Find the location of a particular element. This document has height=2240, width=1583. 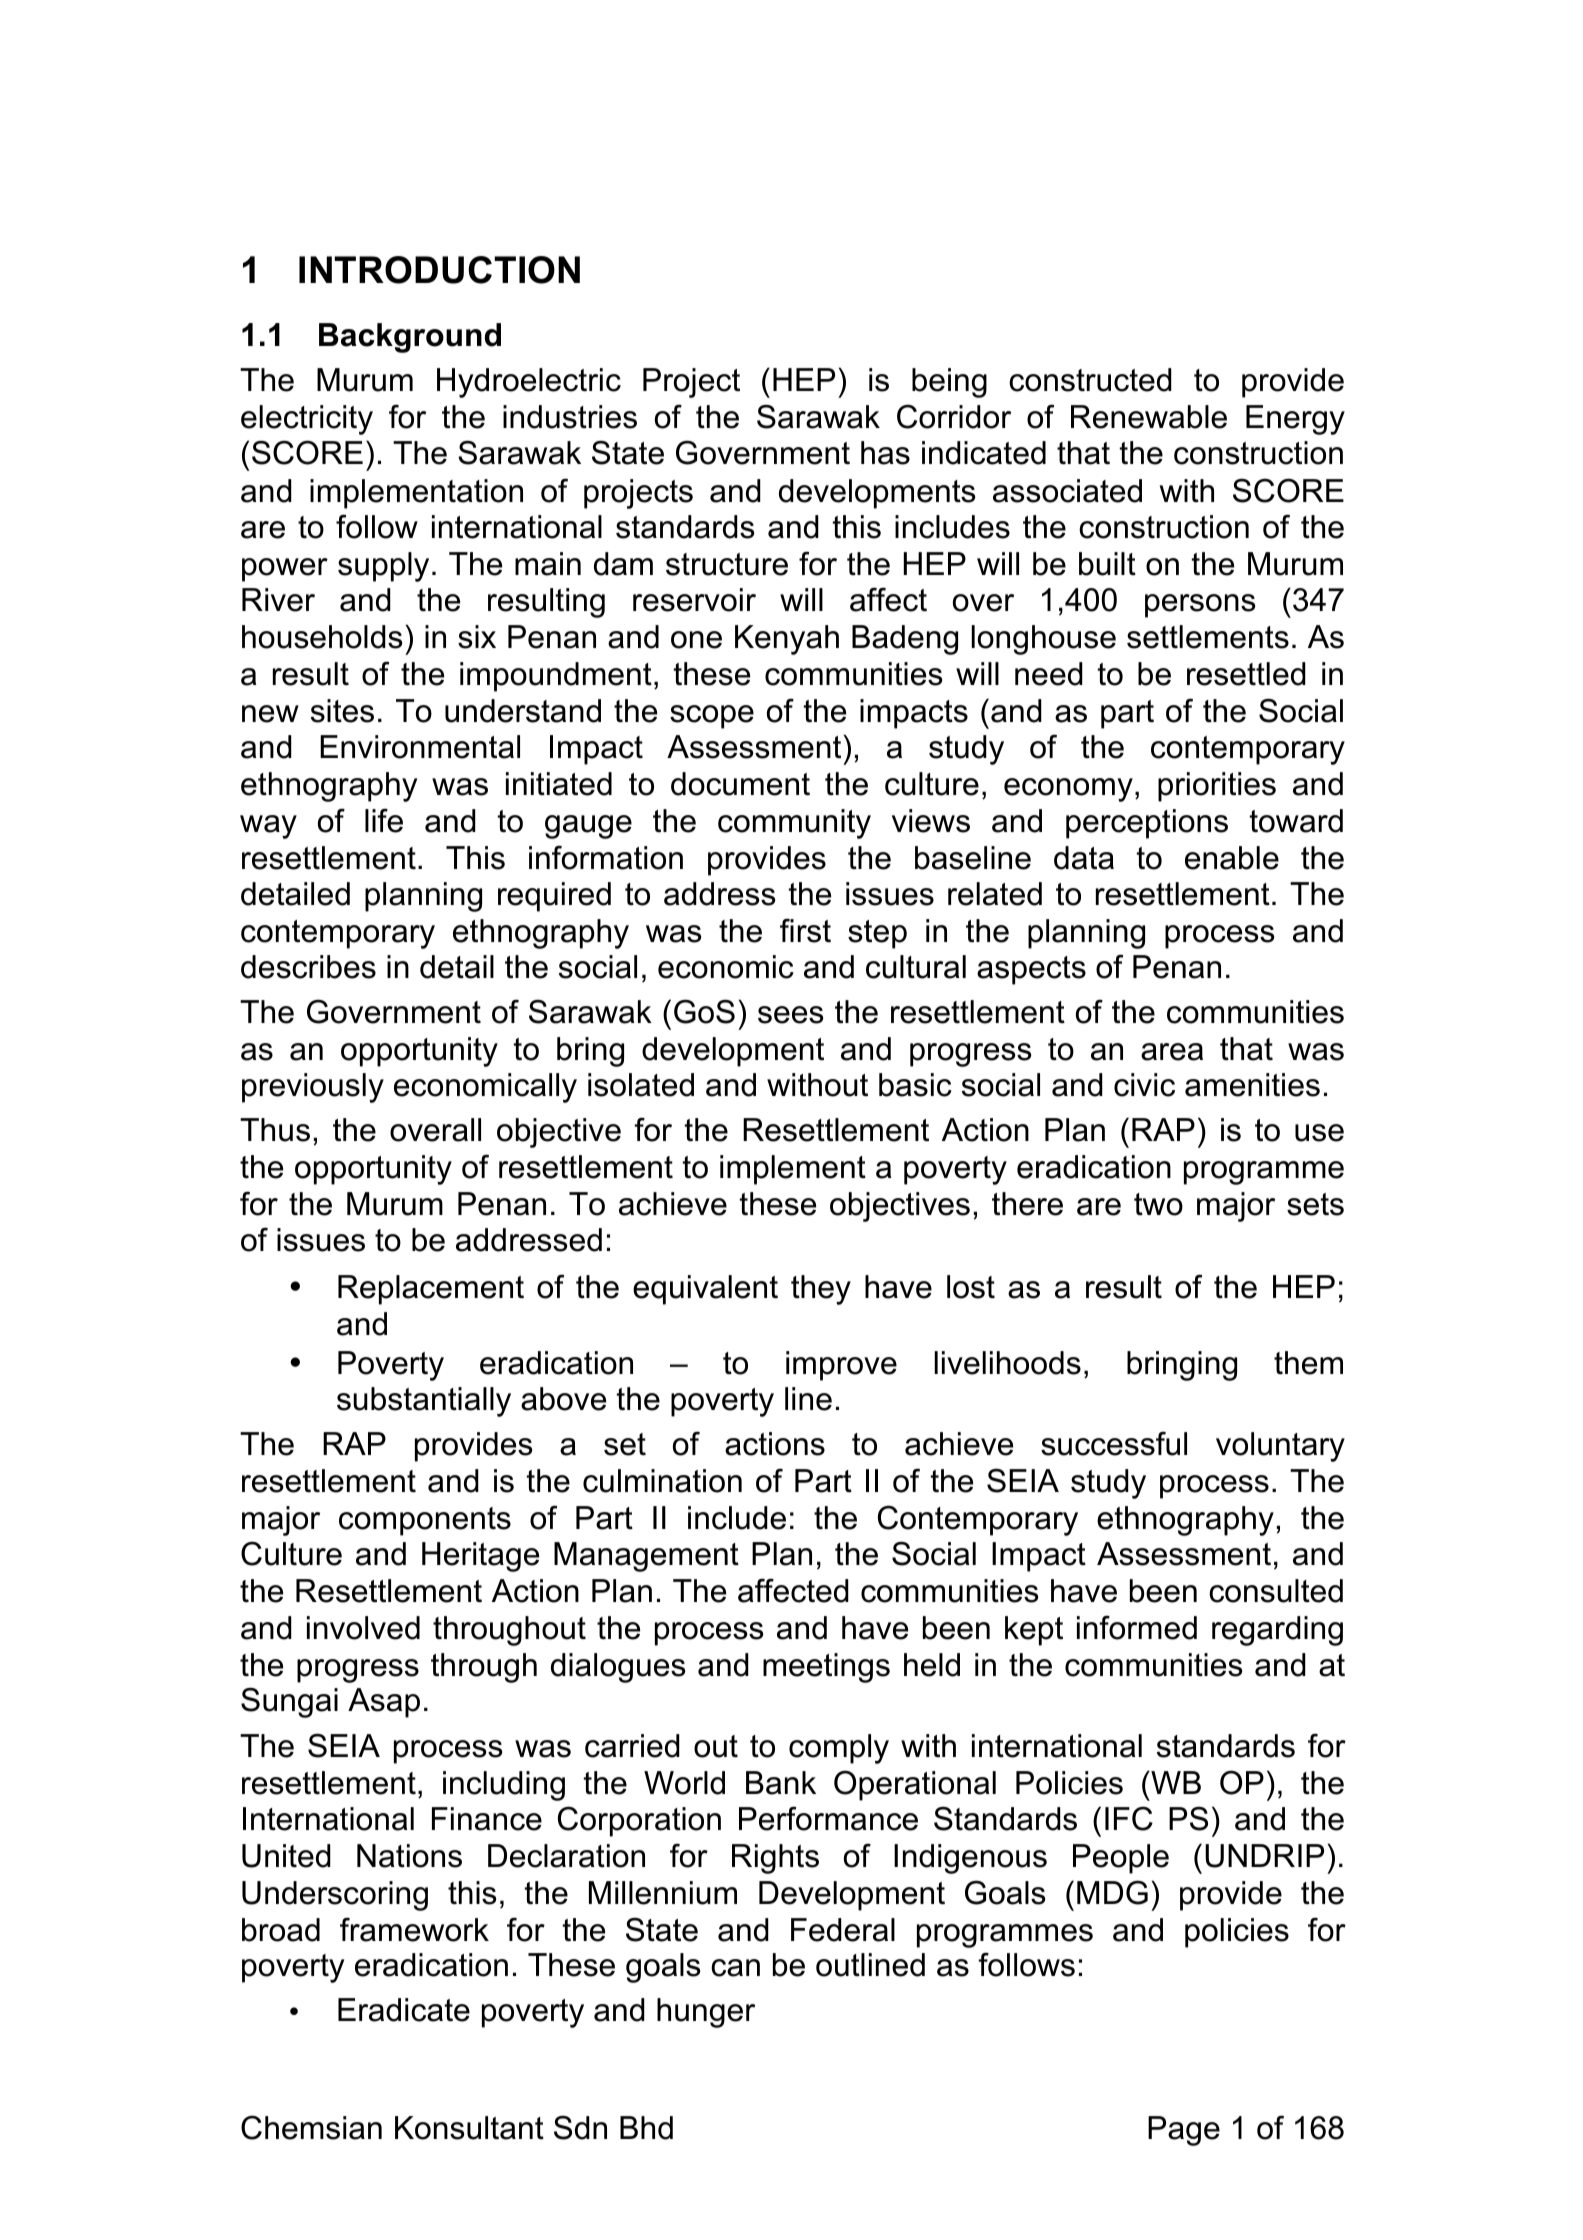

successful is located at coordinates (1114, 1443).
